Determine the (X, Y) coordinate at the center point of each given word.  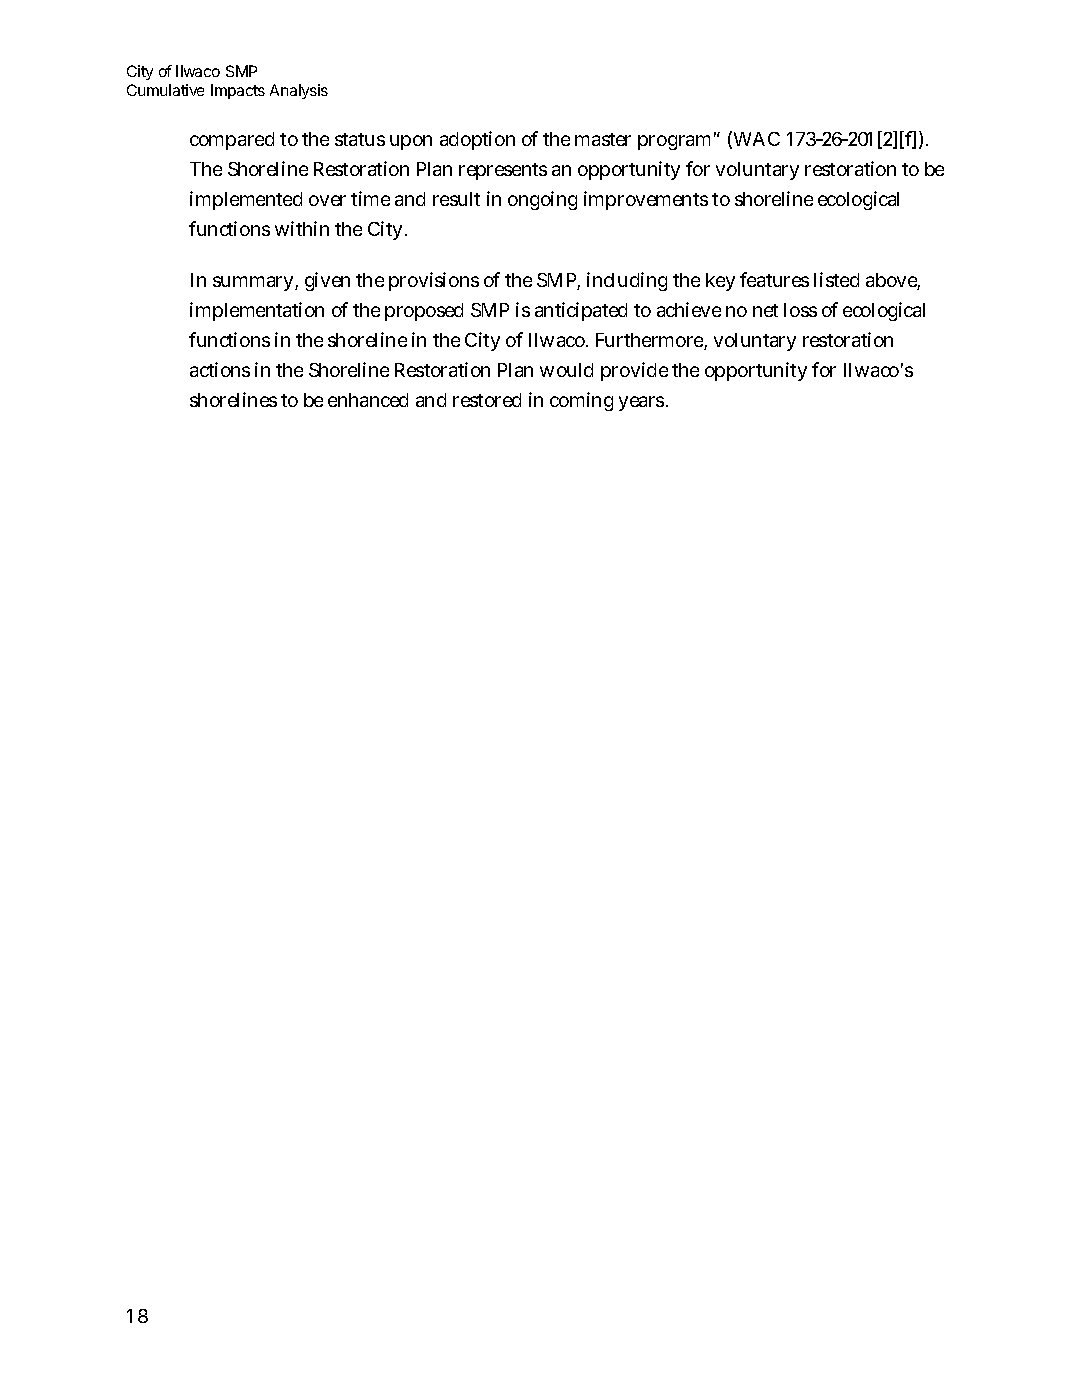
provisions (434, 281)
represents (503, 171)
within (302, 228)
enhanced (368, 400)
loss (800, 310)
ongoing (542, 200)
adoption (477, 140)
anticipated (581, 311)
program (677, 142)
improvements (646, 200)
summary (255, 283)
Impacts (238, 91)
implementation (257, 311)
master (603, 139)
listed (836, 279)
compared (232, 141)
